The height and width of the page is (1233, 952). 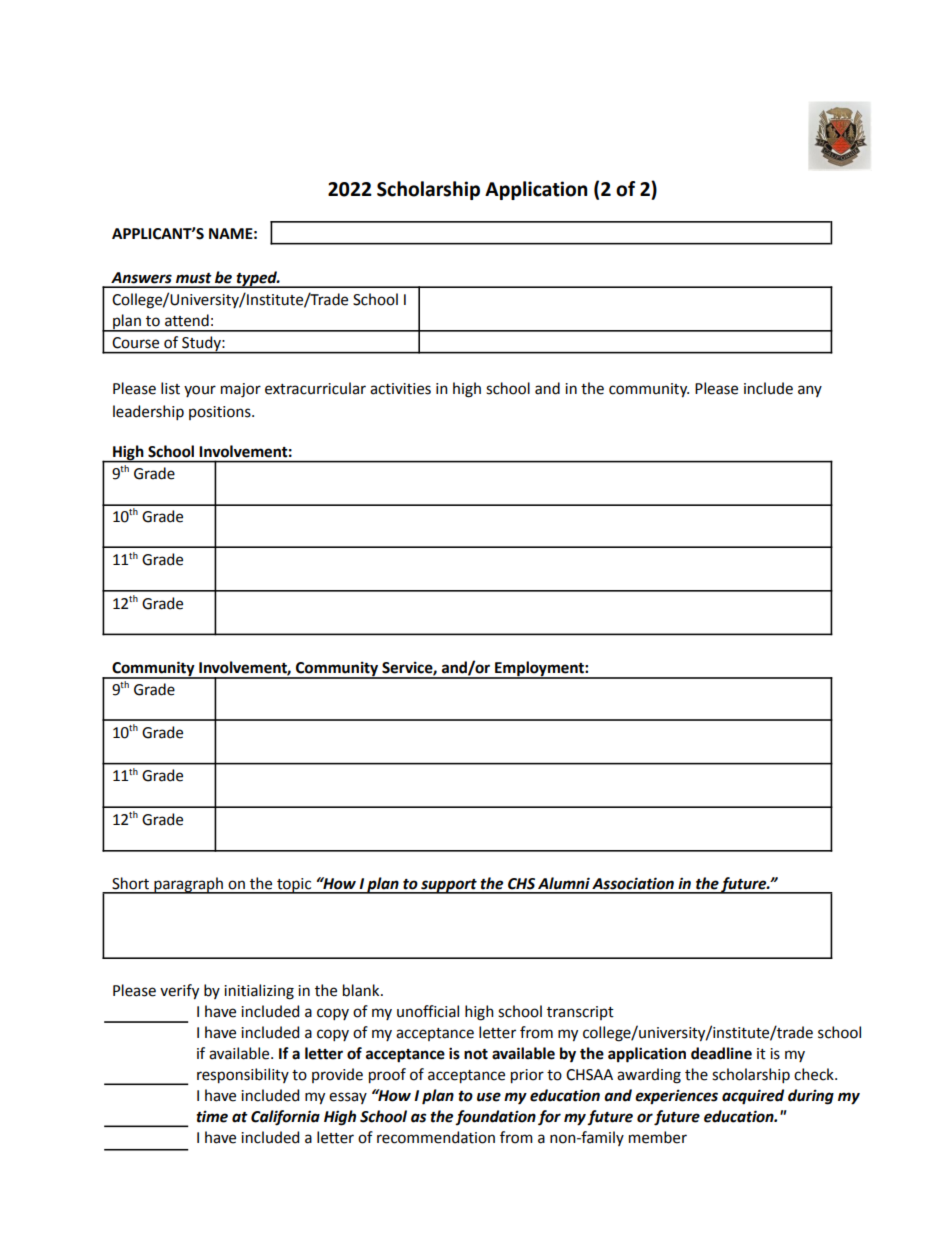 I want to click on time, so click(x=212, y=1116).
